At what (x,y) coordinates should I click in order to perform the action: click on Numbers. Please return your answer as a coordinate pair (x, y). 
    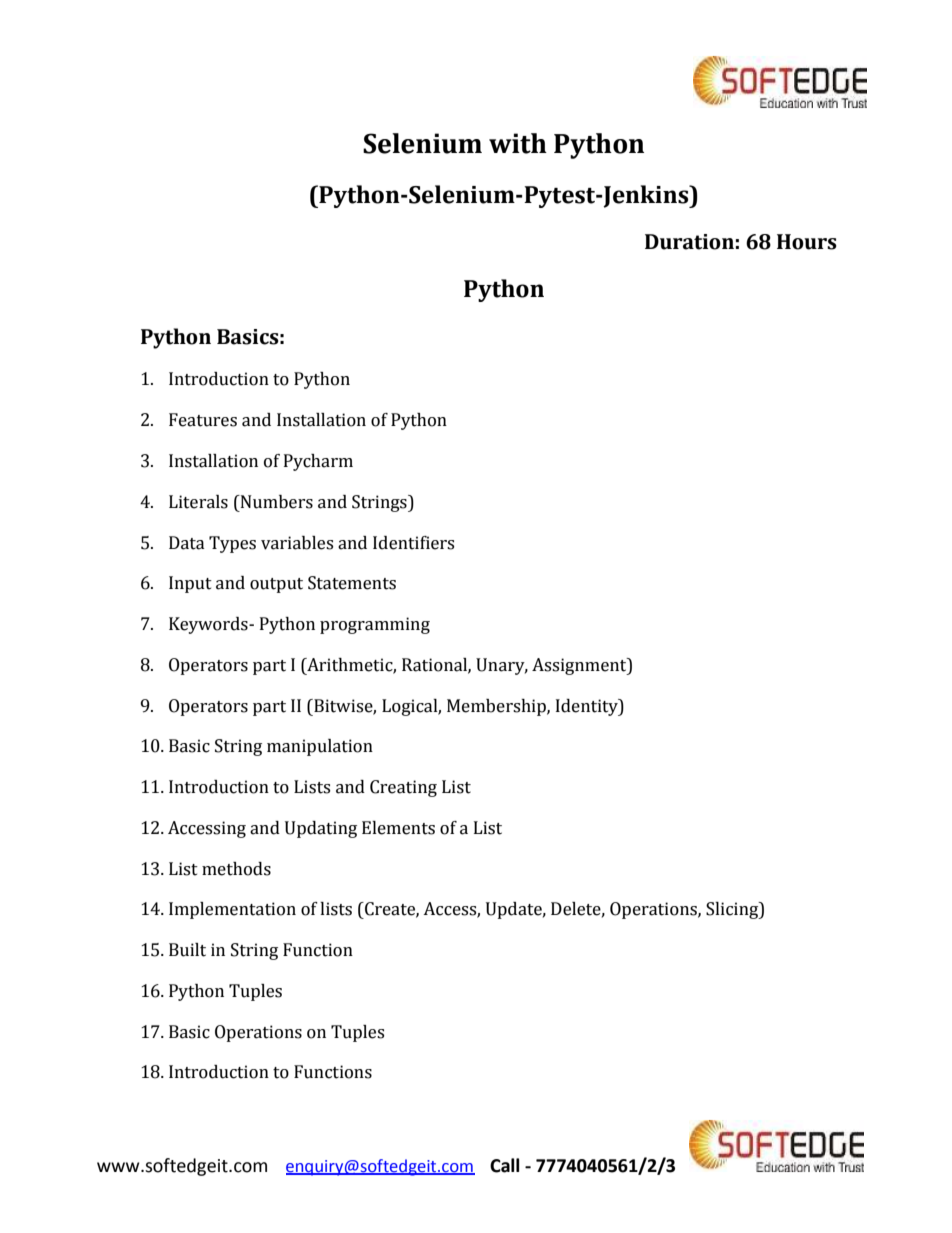
    Looking at the image, I should click on (276, 502).
